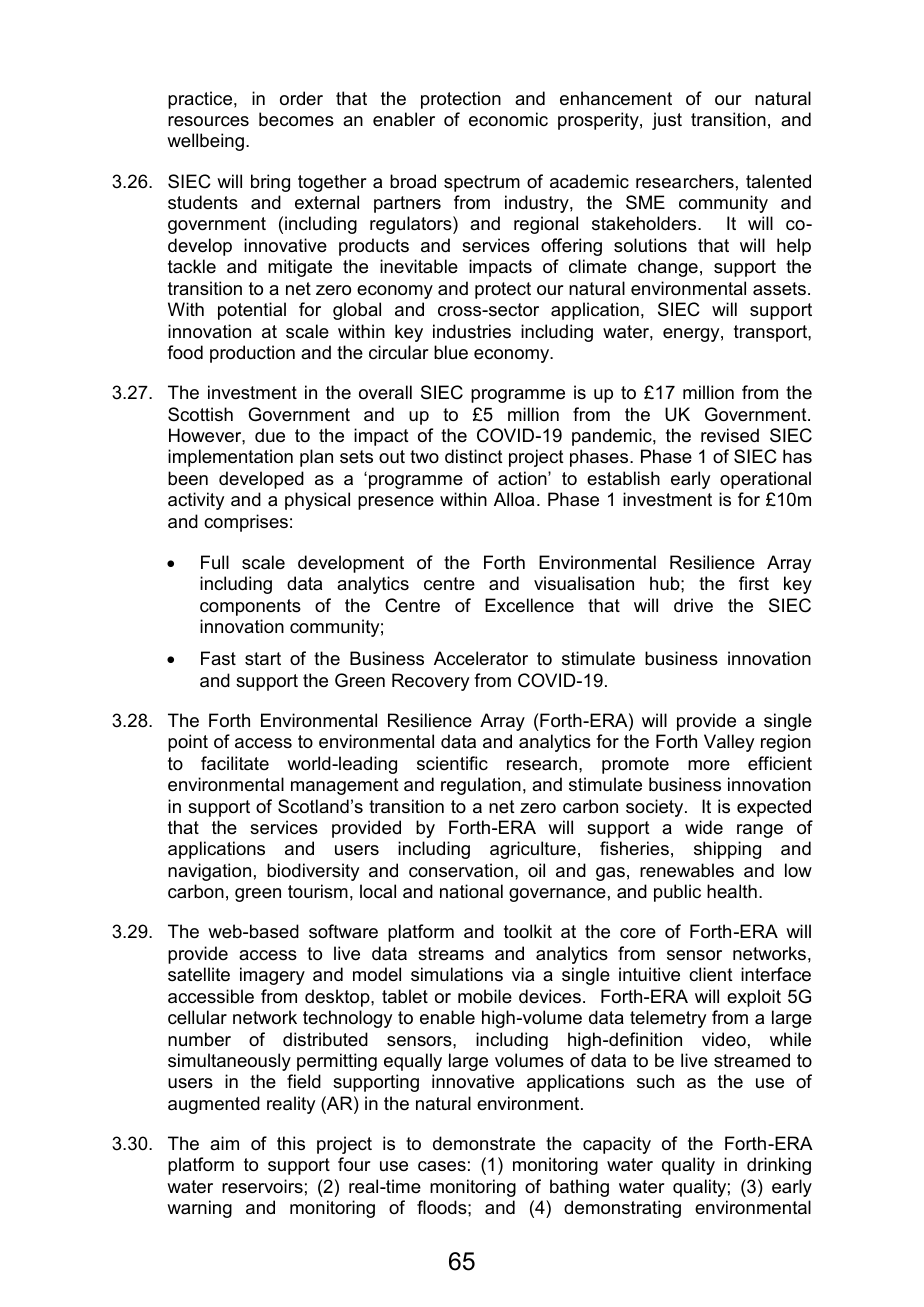  I want to click on implementation, so click(230, 458).
